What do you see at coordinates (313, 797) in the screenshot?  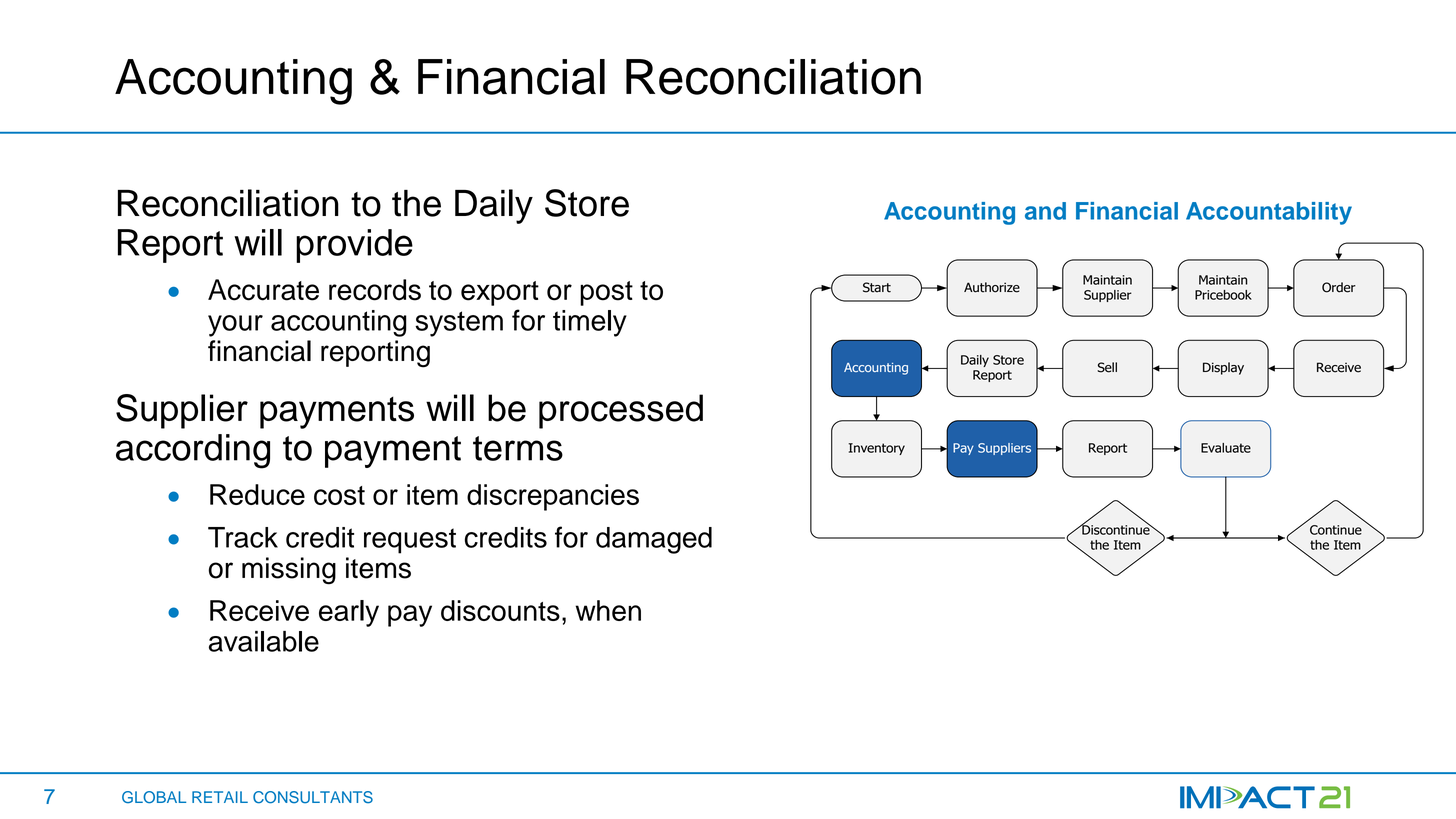 I see `CONSULTANTS` at bounding box center [313, 797].
